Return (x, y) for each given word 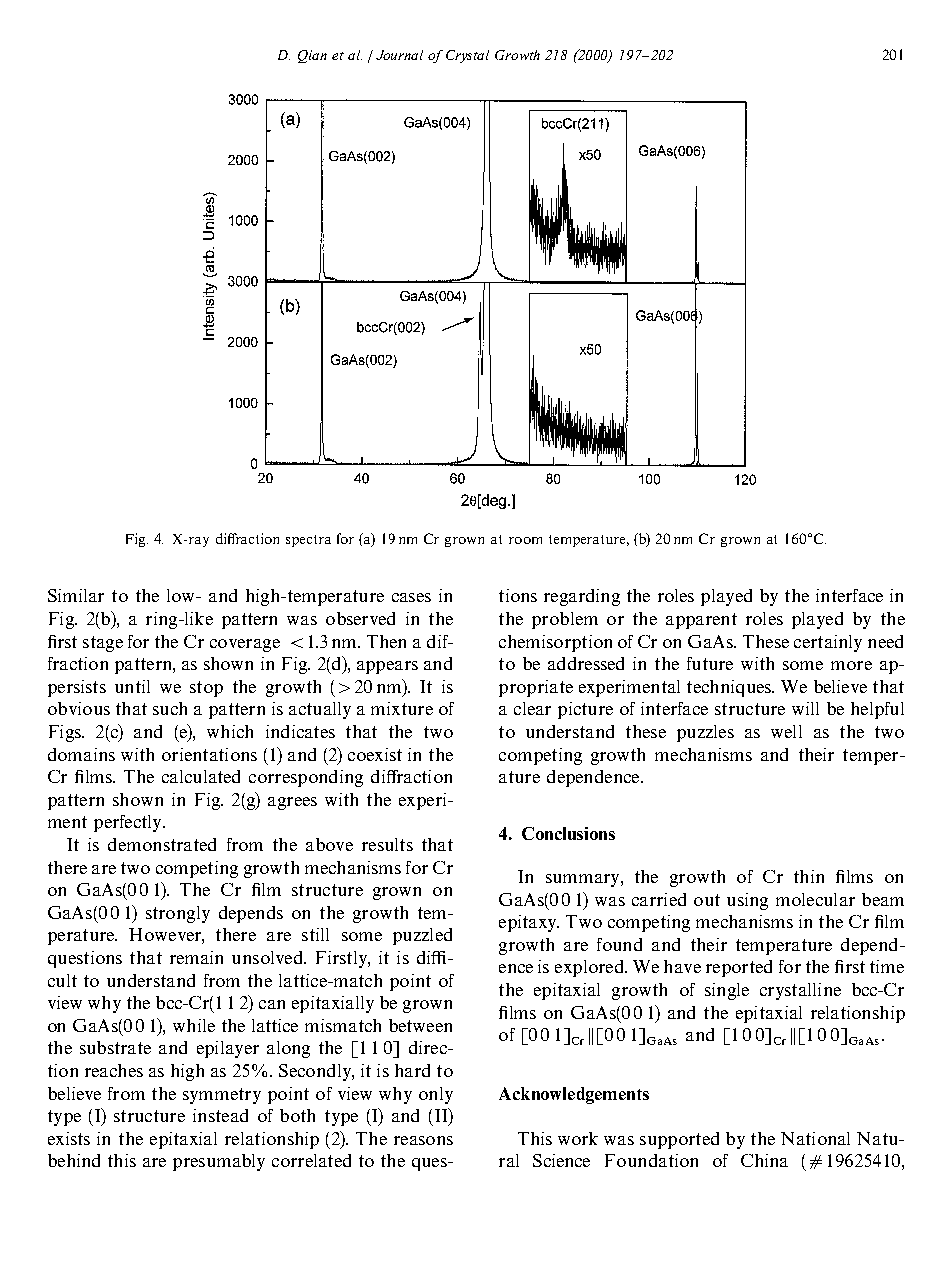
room (525, 540)
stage (103, 644)
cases (411, 597)
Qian (312, 56)
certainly (828, 643)
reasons (423, 1140)
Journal (399, 55)
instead (220, 1115)
